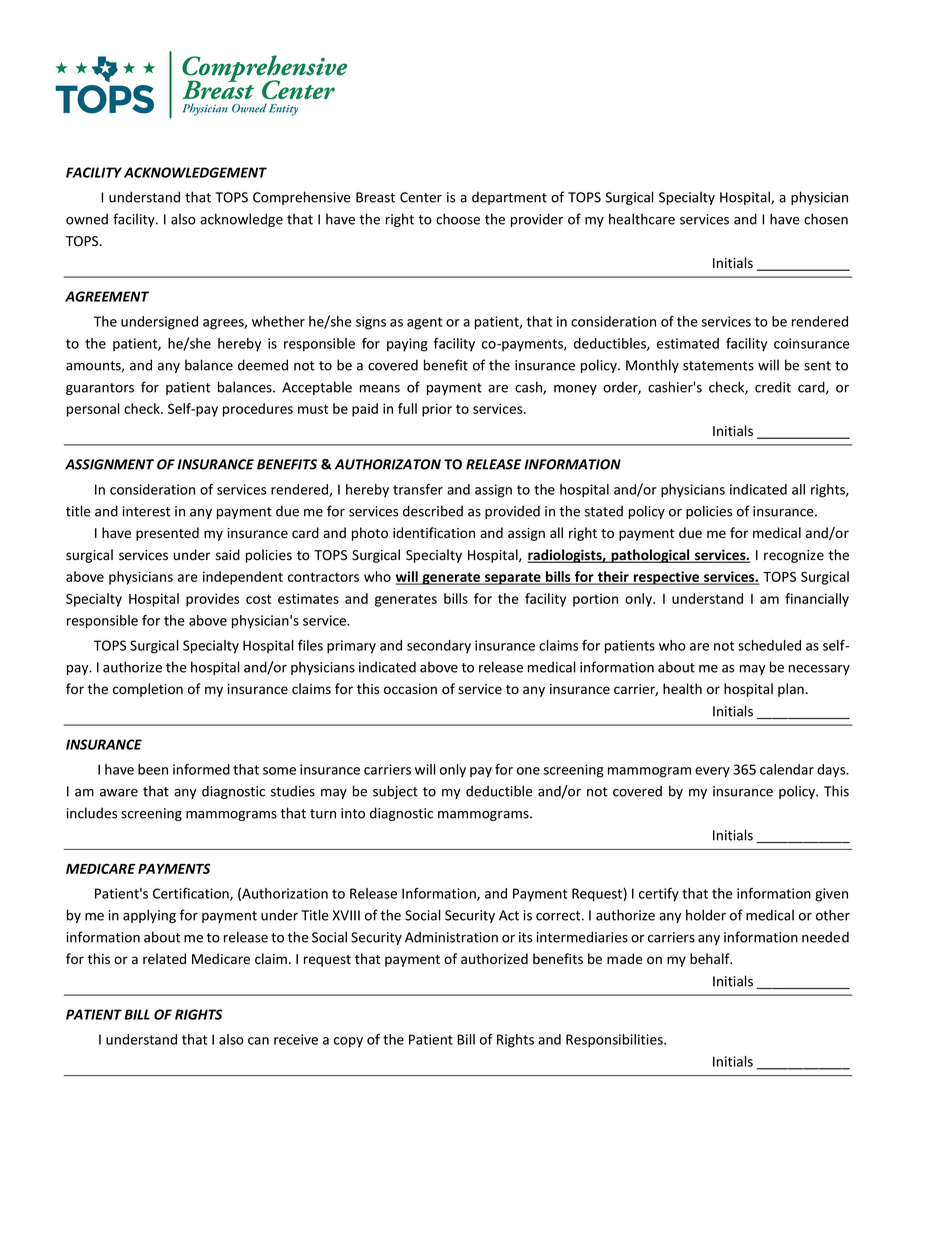 This screenshot has width=952, height=1233. Describe the element at coordinates (107, 296) in the screenshot. I see `AGREEMENT` at that location.
